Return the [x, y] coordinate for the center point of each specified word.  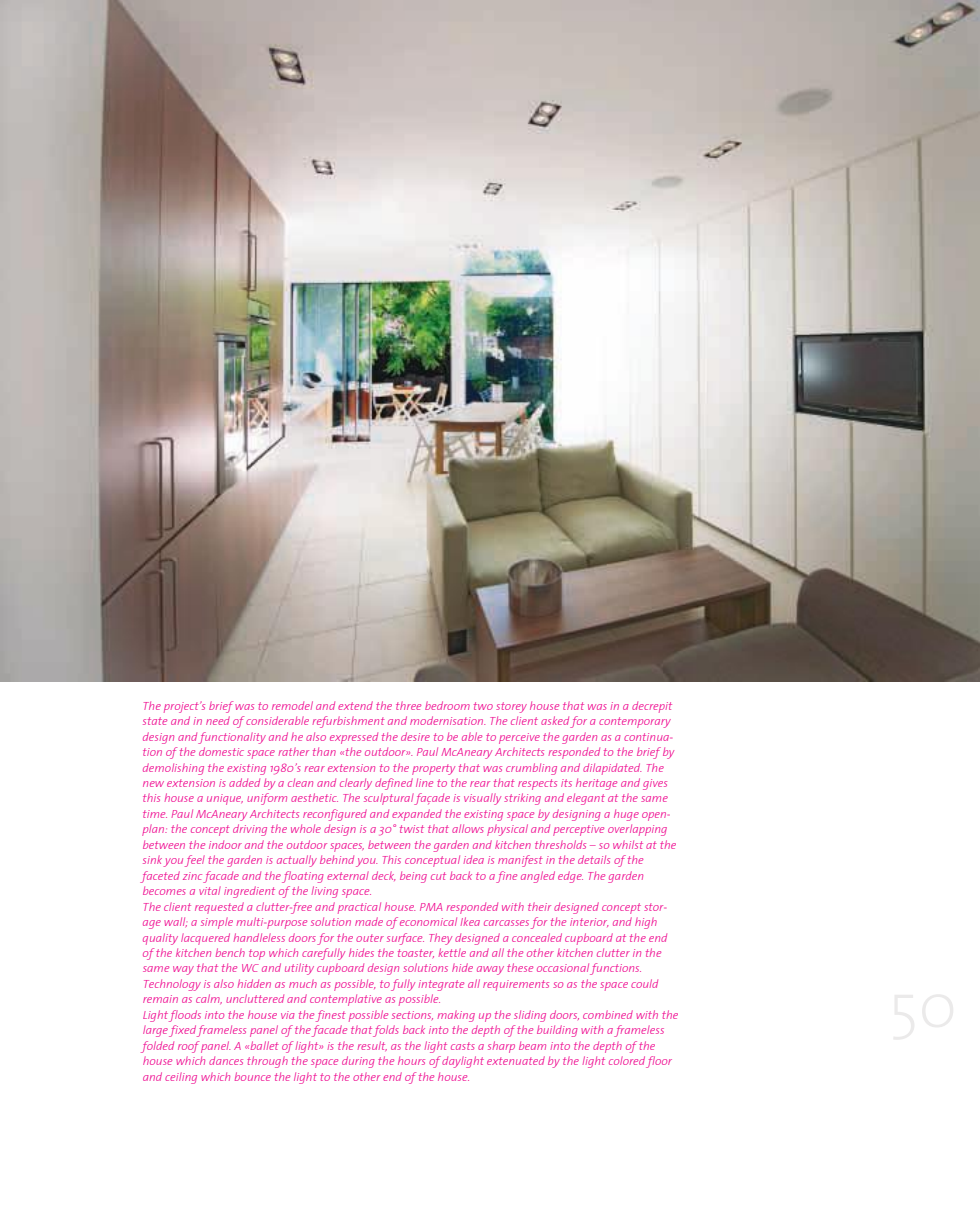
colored [627, 1060]
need [218, 720]
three [408, 705]
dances [226, 1061]
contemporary [635, 722]
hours [411, 1060]
